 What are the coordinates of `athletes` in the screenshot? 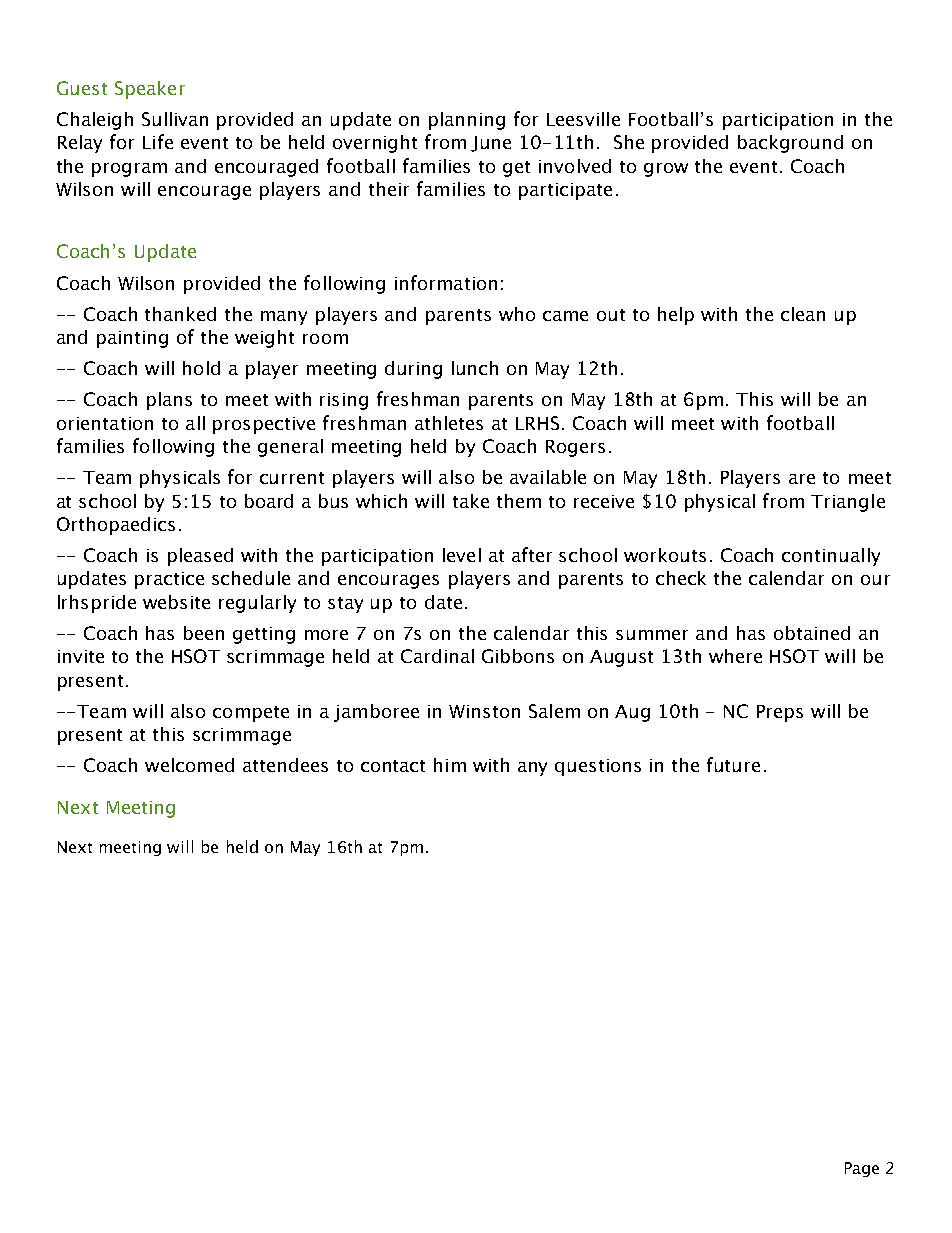 It's located at (449, 423).
